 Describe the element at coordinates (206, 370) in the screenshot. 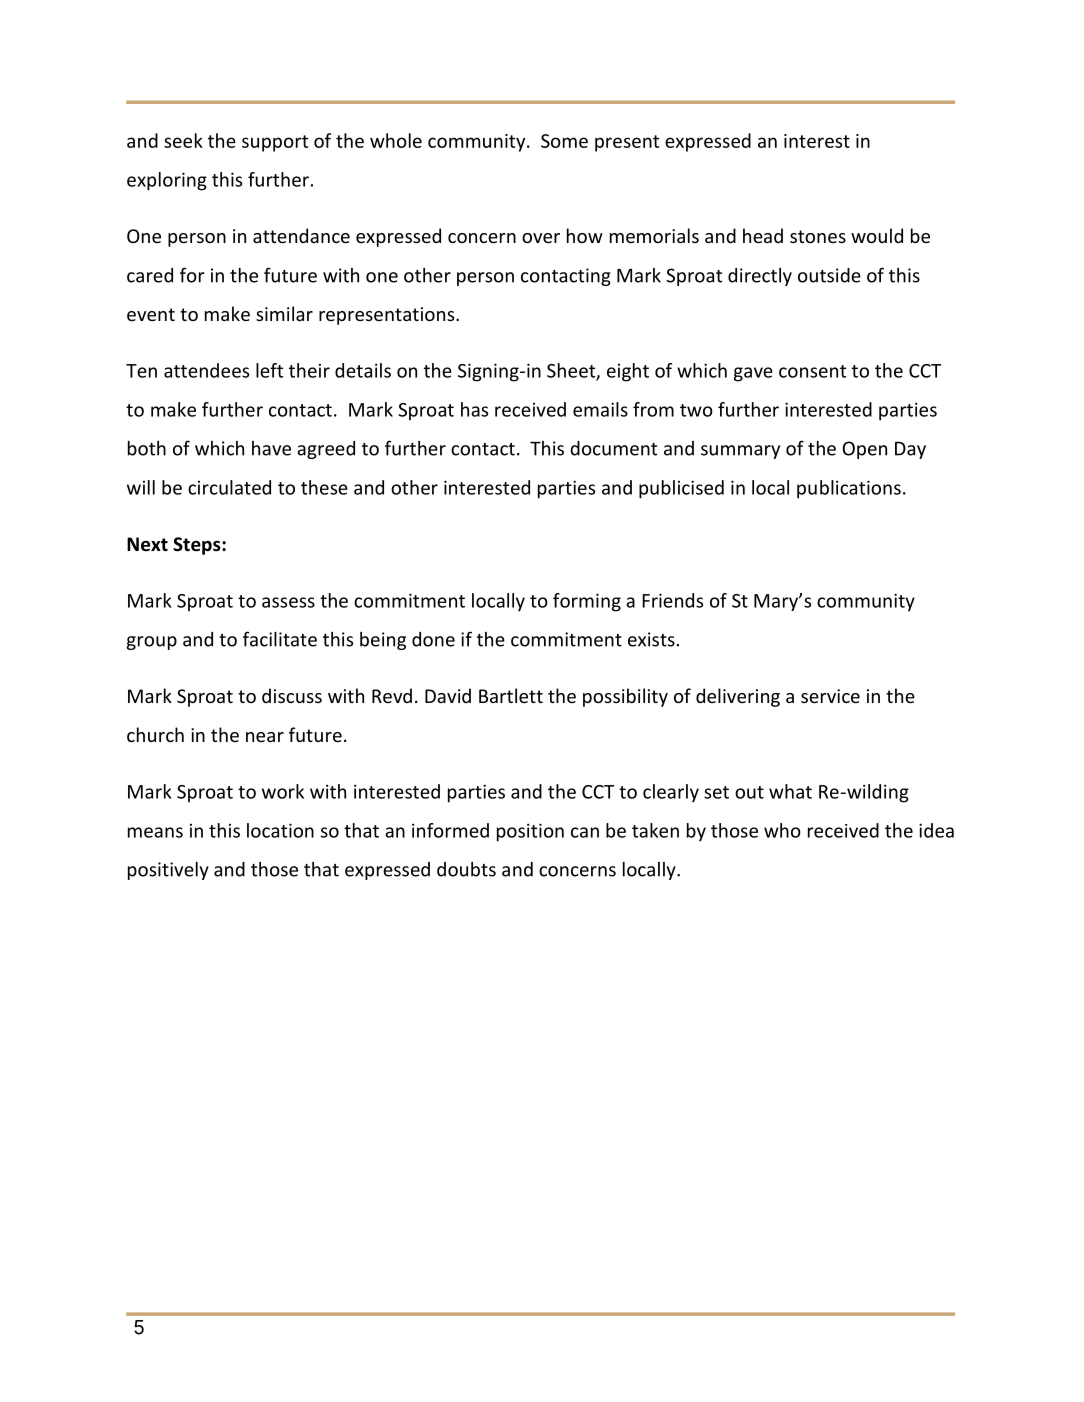

I see `attendees` at that location.
